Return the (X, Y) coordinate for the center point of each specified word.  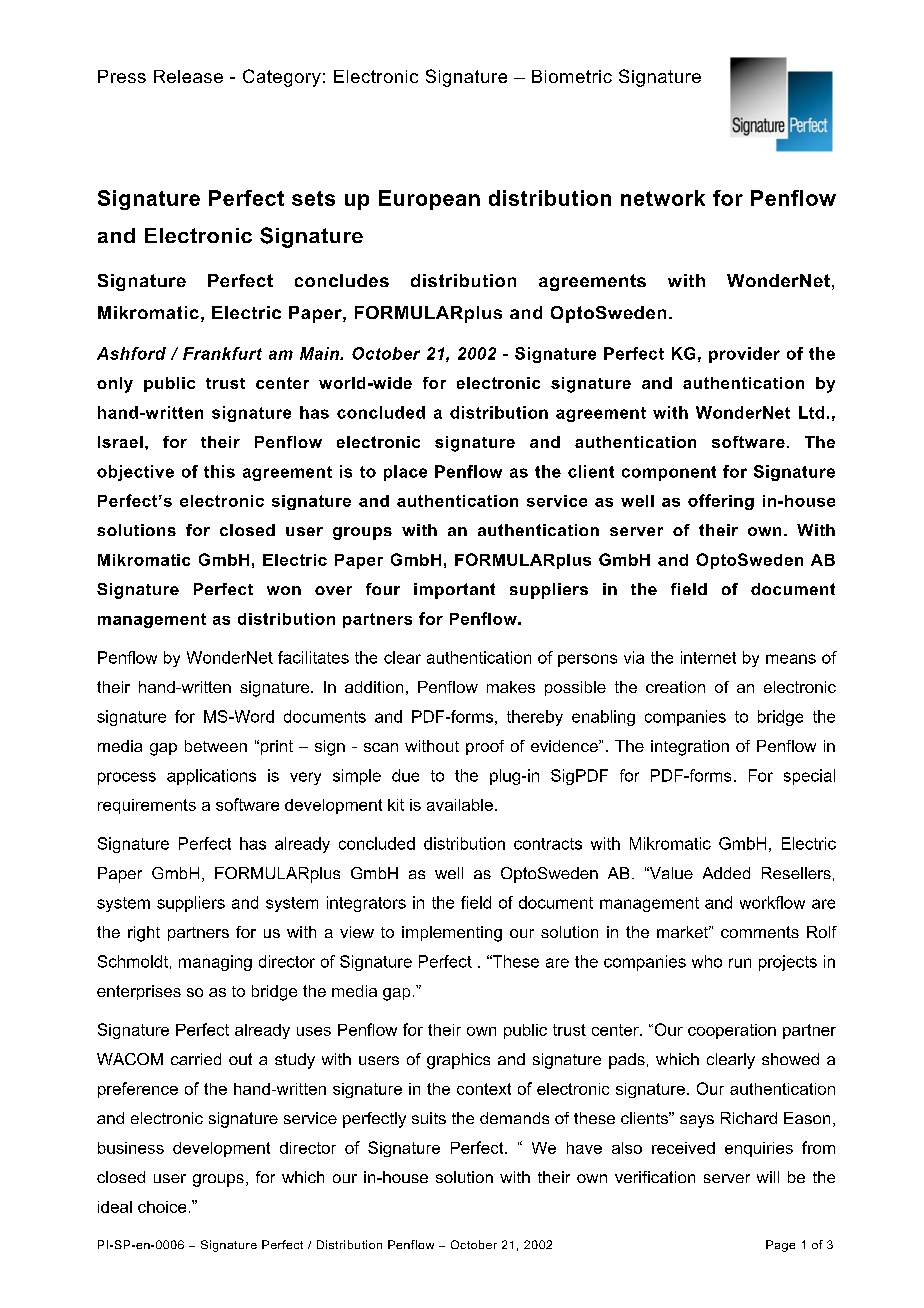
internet (708, 657)
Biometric (572, 76)
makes (511, 687)
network (663, 198)
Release (188, 76)
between (216, 746)
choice (162, 1207)
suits (429, 1118)
